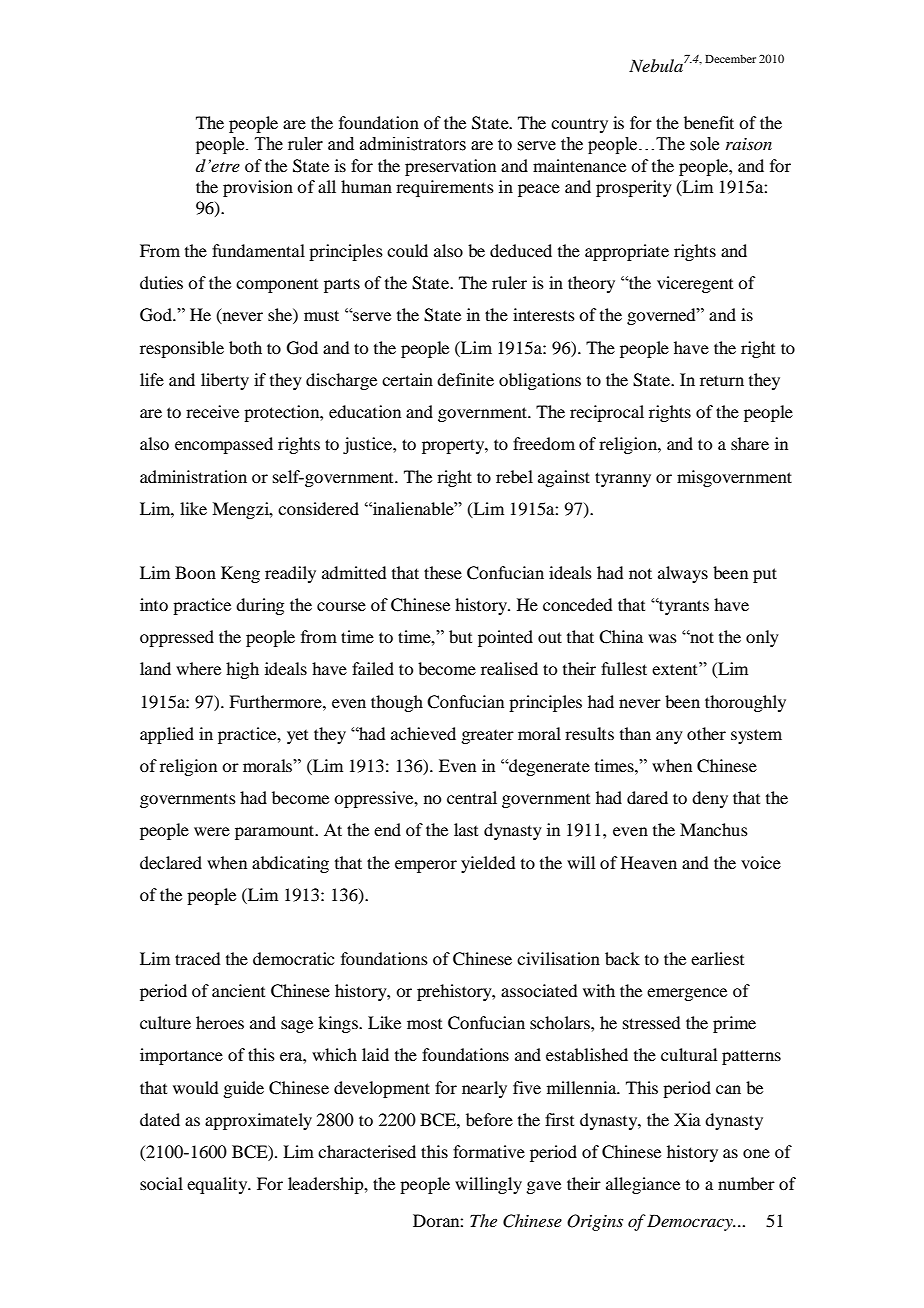  I want to click on Manchus, so click(714, 829).
